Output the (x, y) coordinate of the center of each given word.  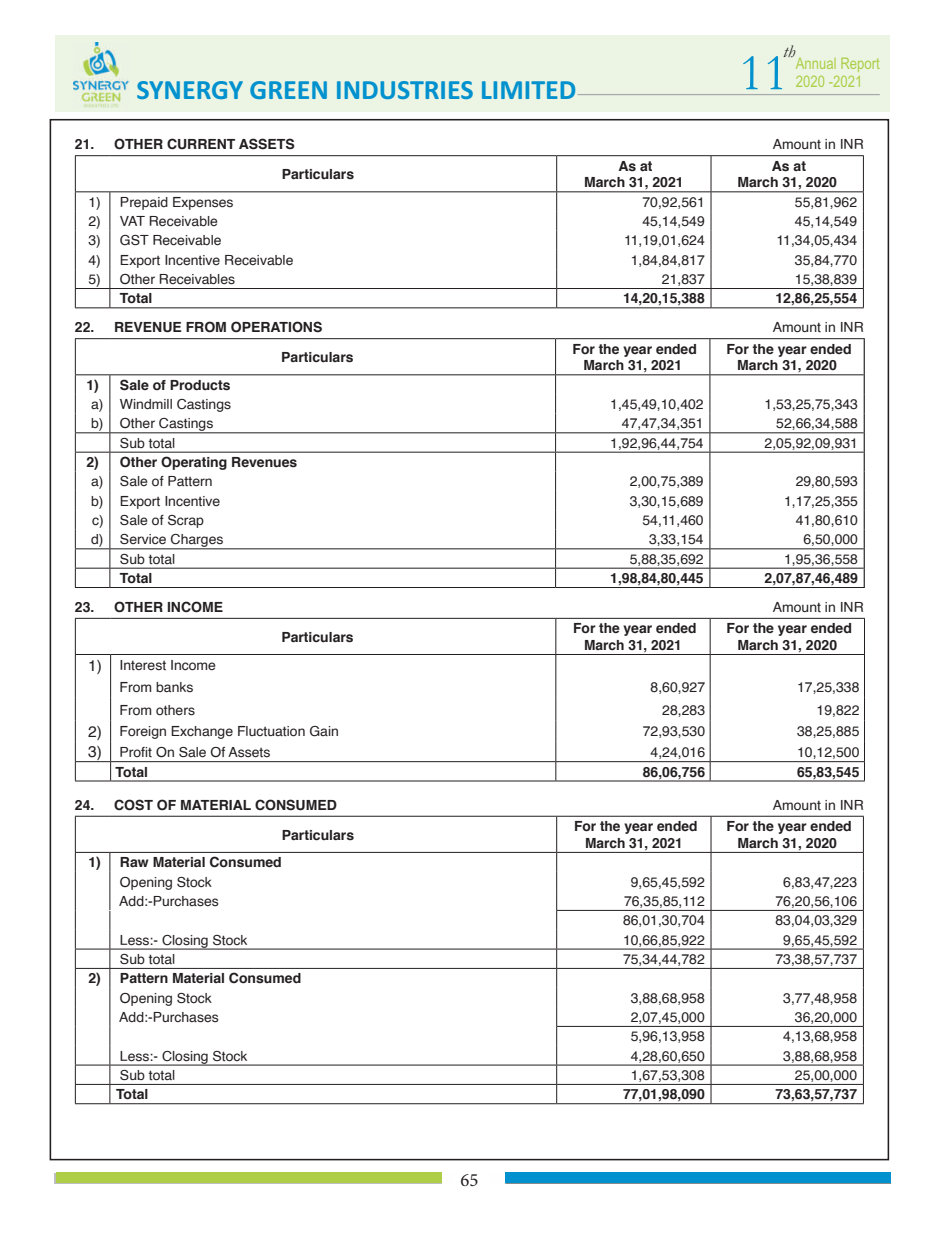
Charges (197, 542)
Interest (143, 665)
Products (200, 385)
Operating (194, 463)
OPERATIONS (276, 327)
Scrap (186, 521)
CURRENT (201, 144)
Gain (324, 731)
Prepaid (144, 203)
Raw (134, 862)
